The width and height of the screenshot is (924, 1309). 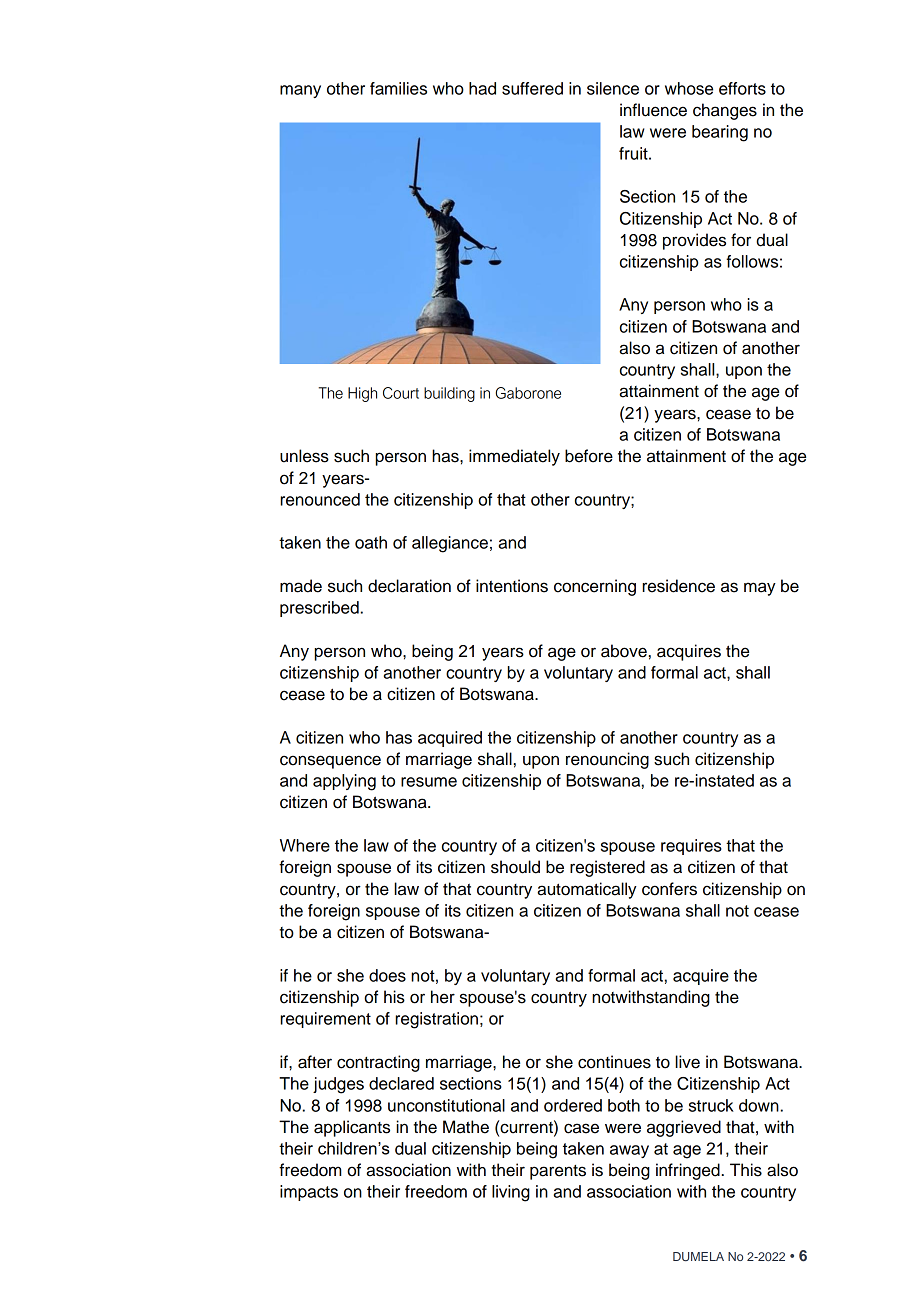 I want to click on immediately, so click(x=514, y=457).
